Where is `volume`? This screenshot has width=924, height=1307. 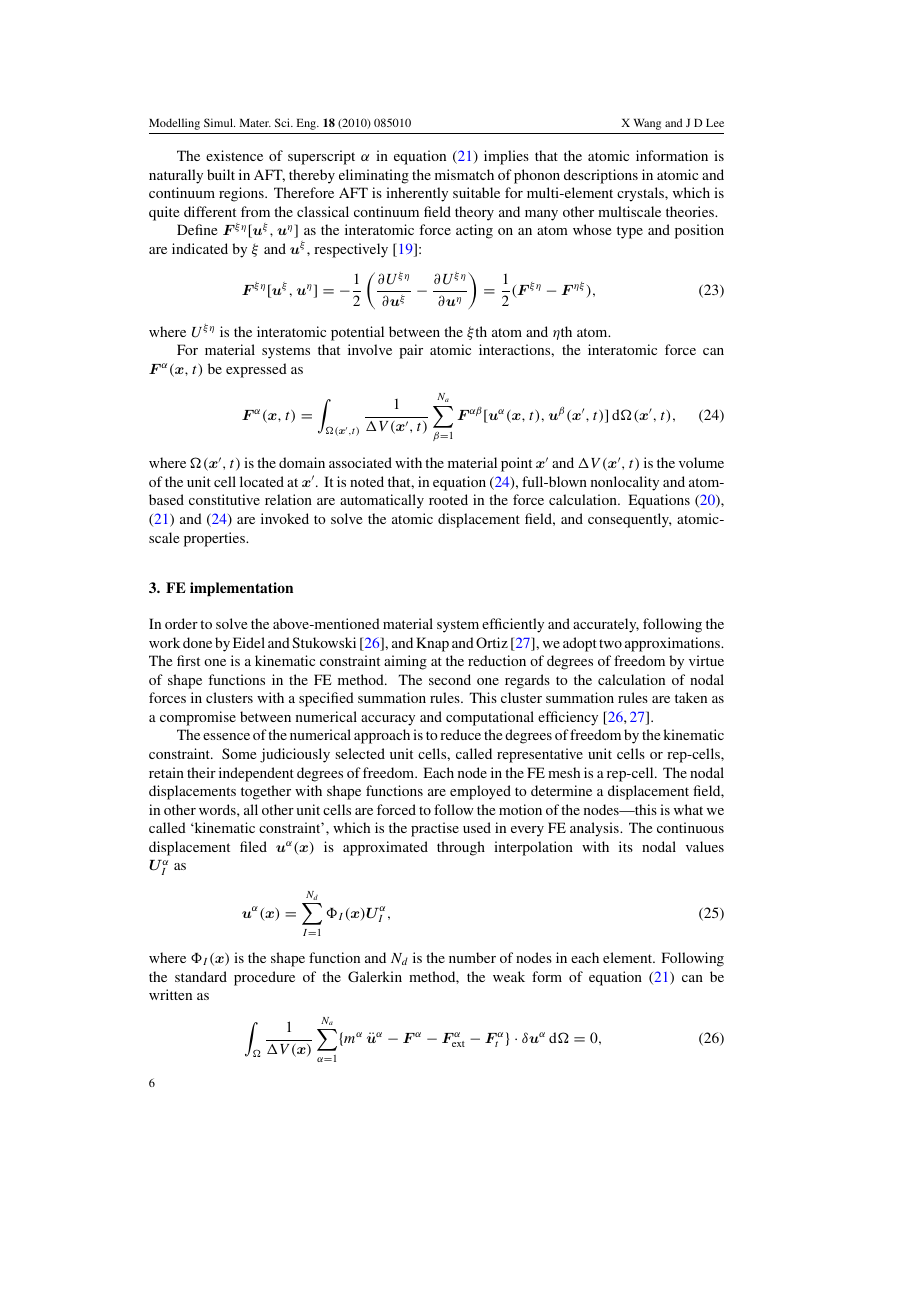 volume is located at coordinates (701, 462).
